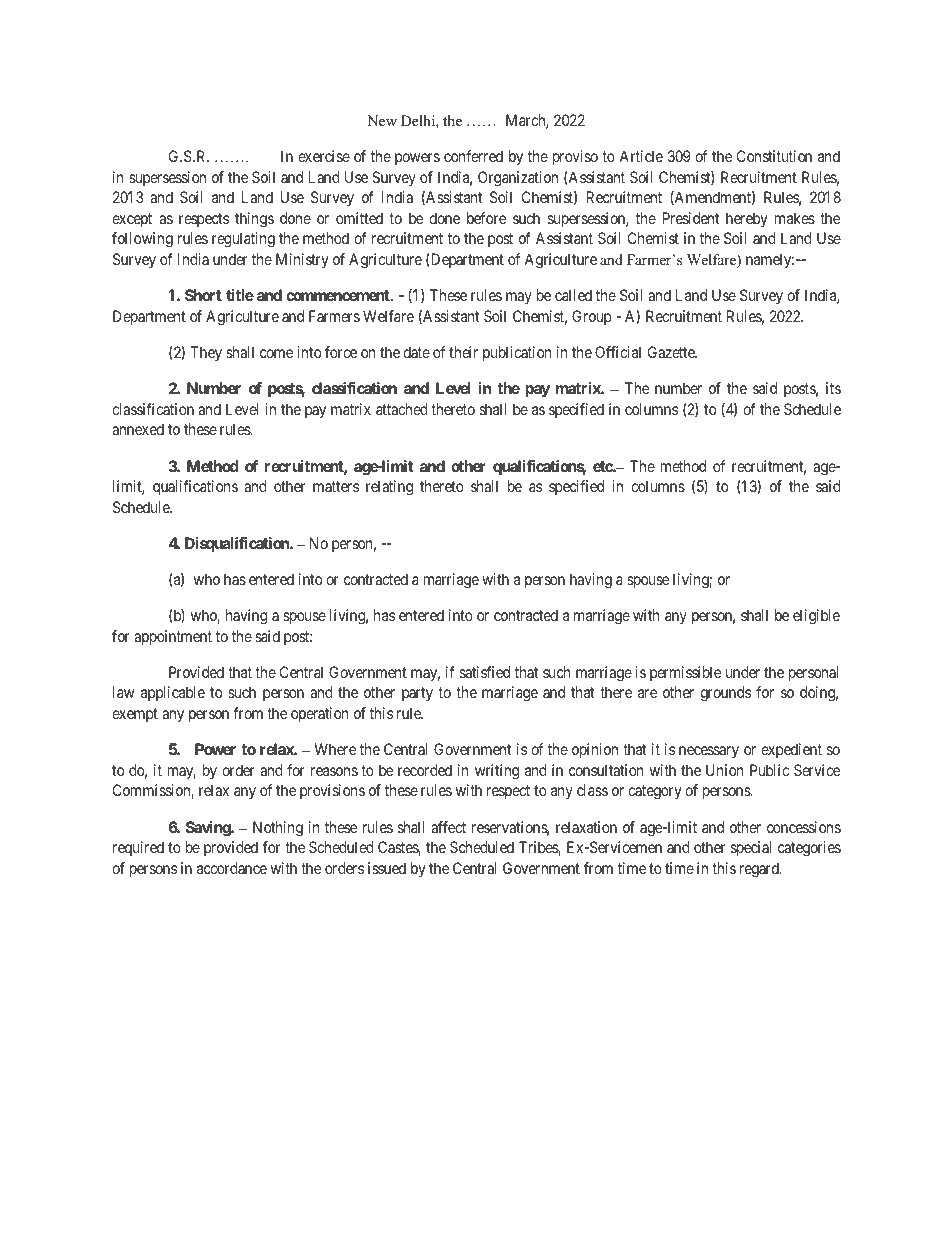  I want to click on satisfied, so click(485, 672).
